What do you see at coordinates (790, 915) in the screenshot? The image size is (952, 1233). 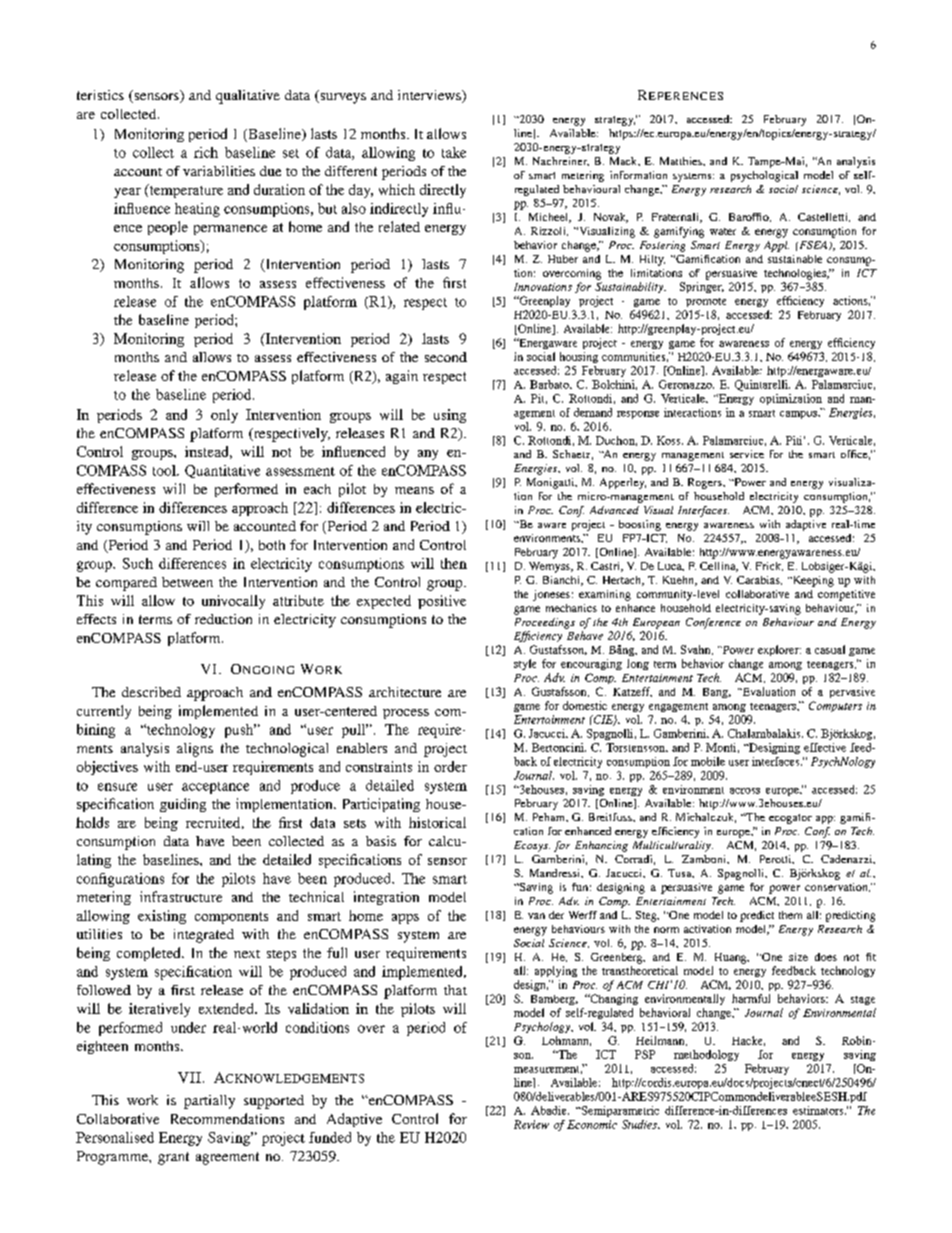 I see `them` at bounding box center [790, 915].
